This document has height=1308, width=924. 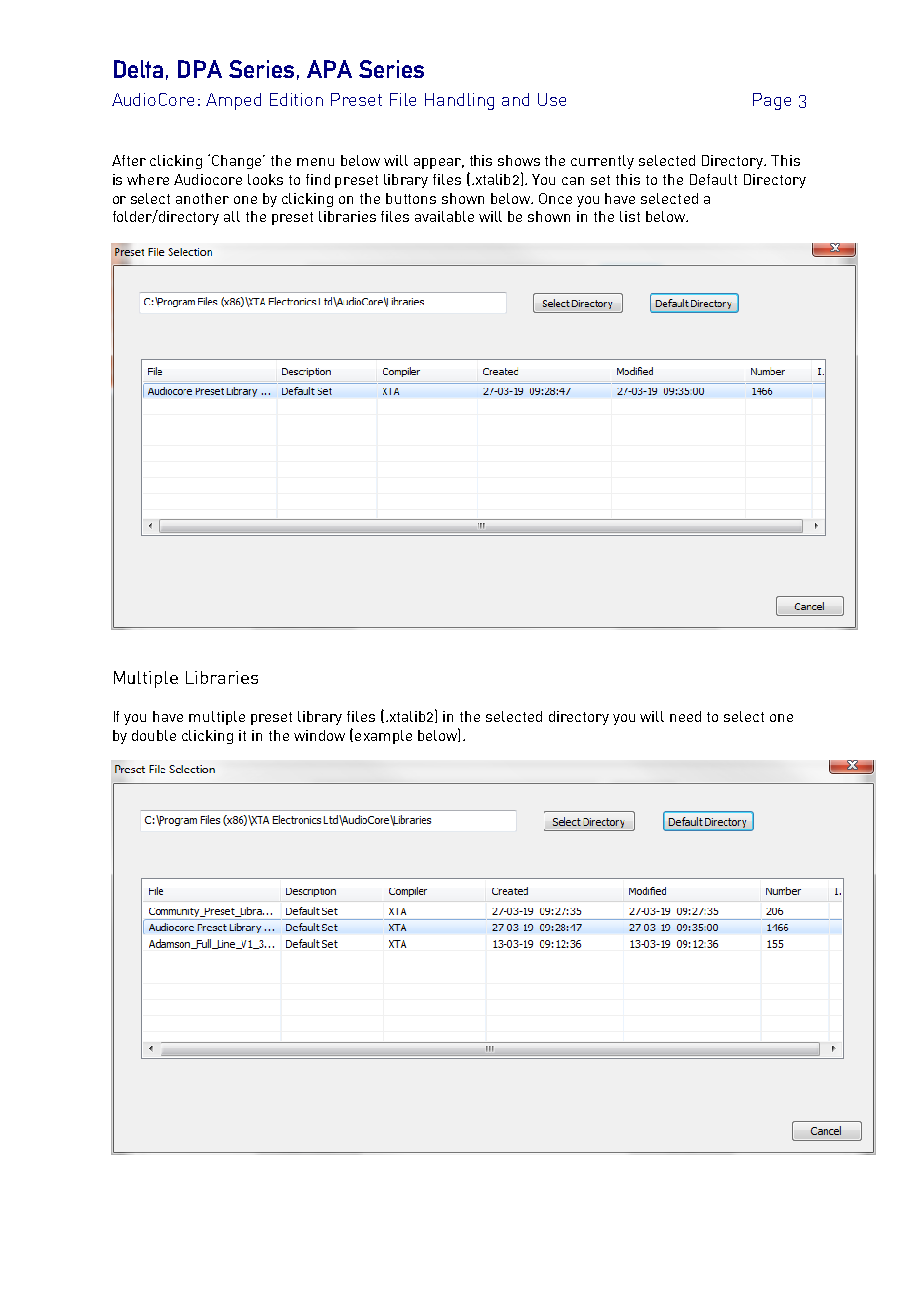 I want to click on double, so click(x=154, y=735).
